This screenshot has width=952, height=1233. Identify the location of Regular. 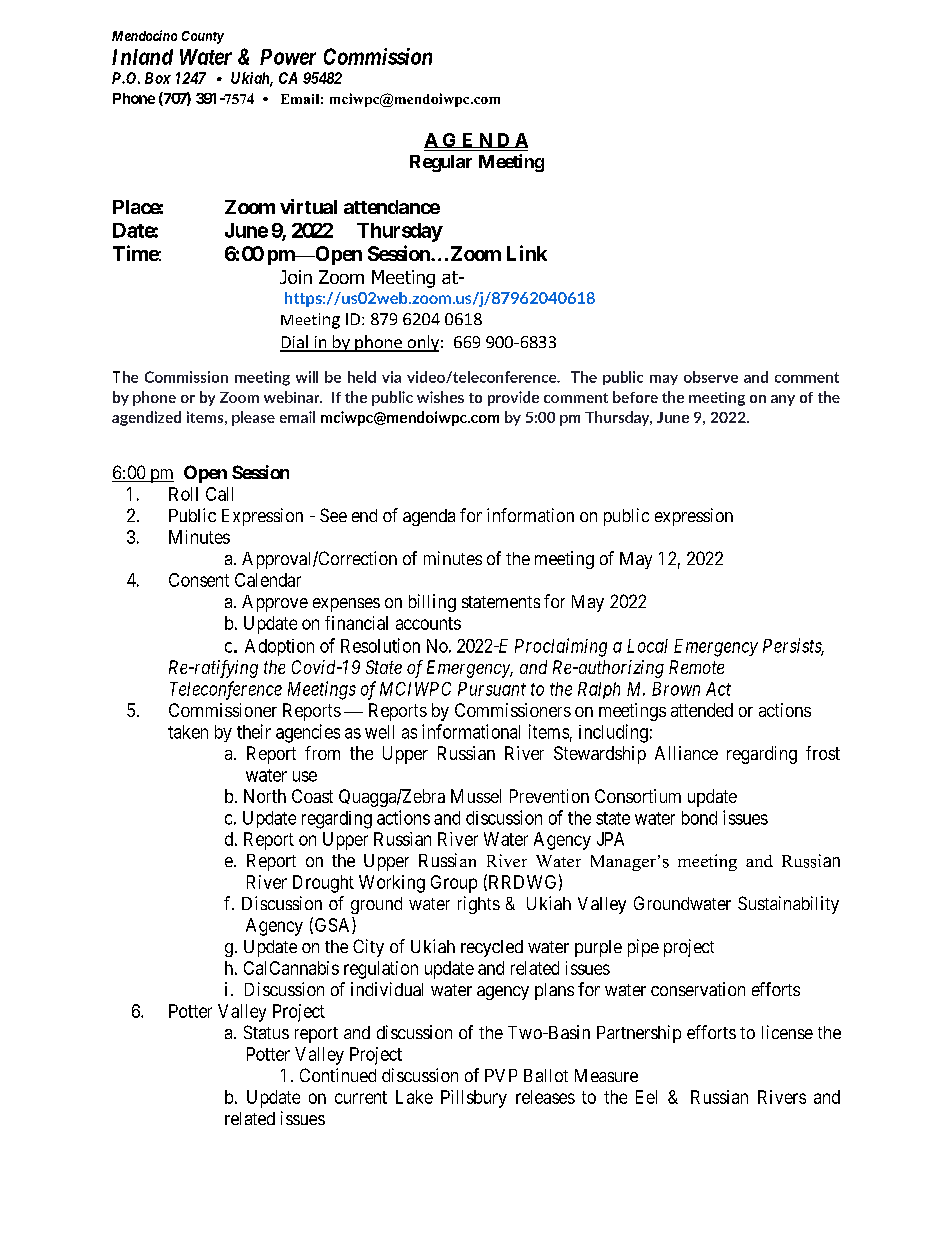
(441, 163).
